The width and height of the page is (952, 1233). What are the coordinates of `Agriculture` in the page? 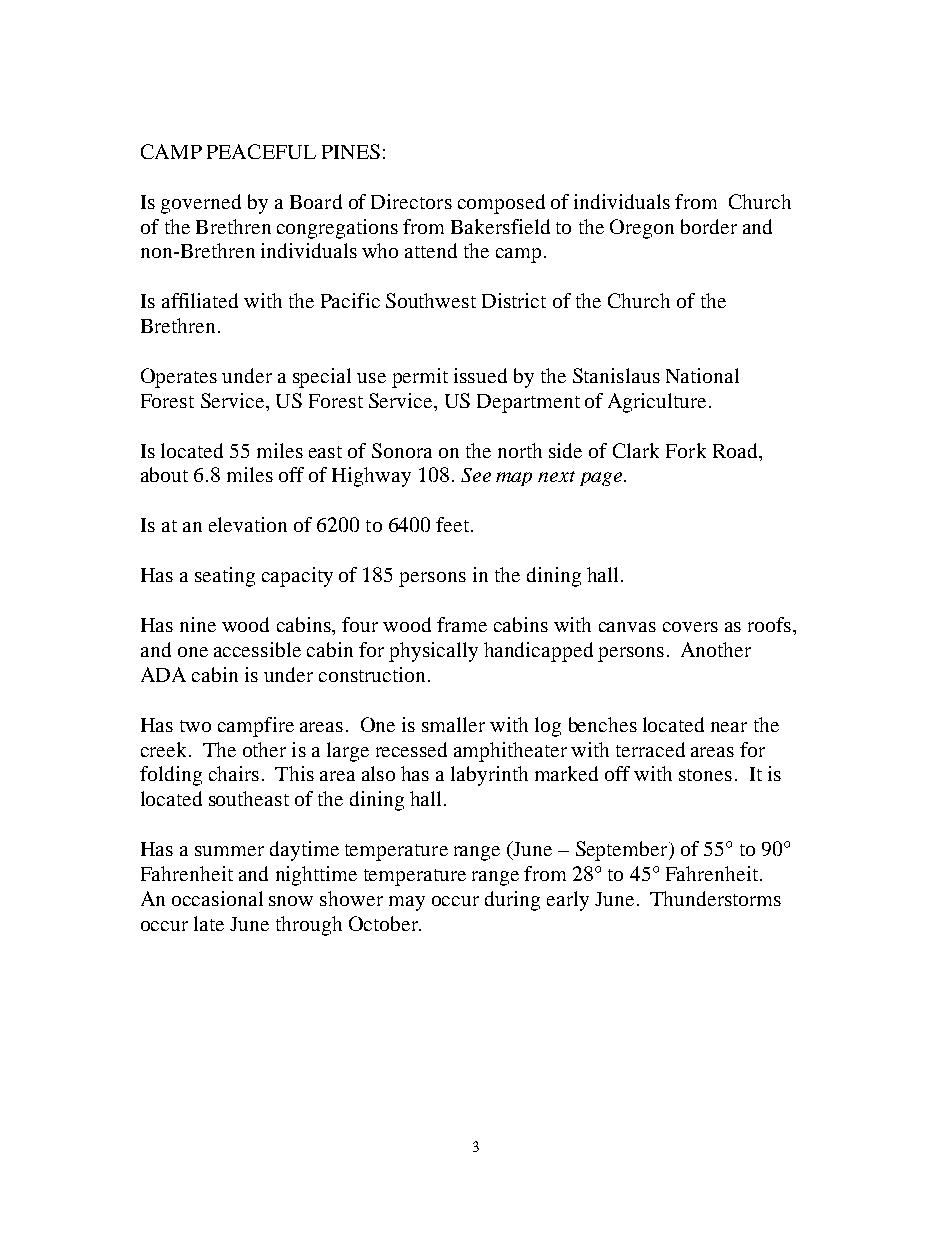 It's located at (657, 403).
